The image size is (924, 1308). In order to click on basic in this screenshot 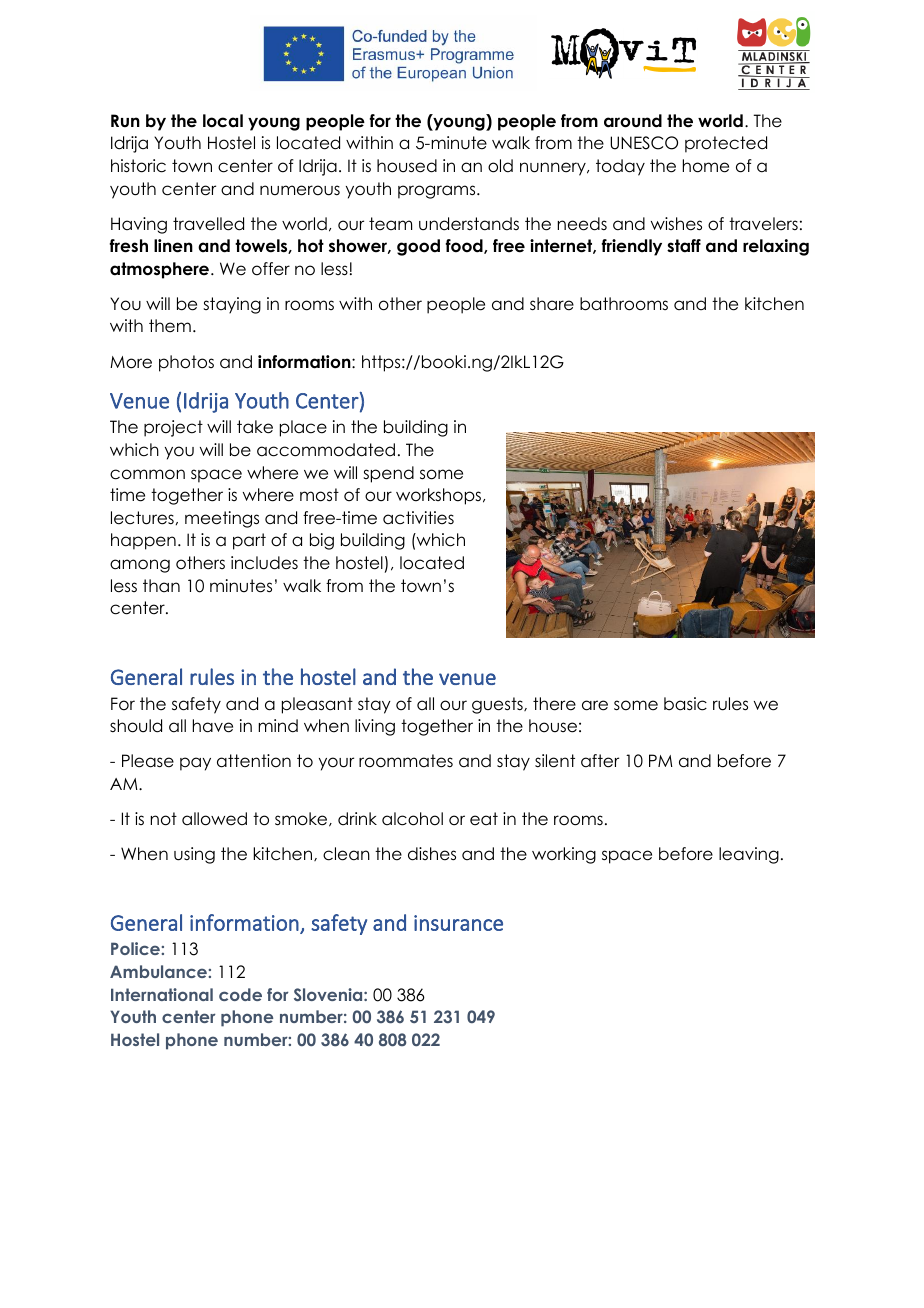, I will do `click(685, 704)`.
